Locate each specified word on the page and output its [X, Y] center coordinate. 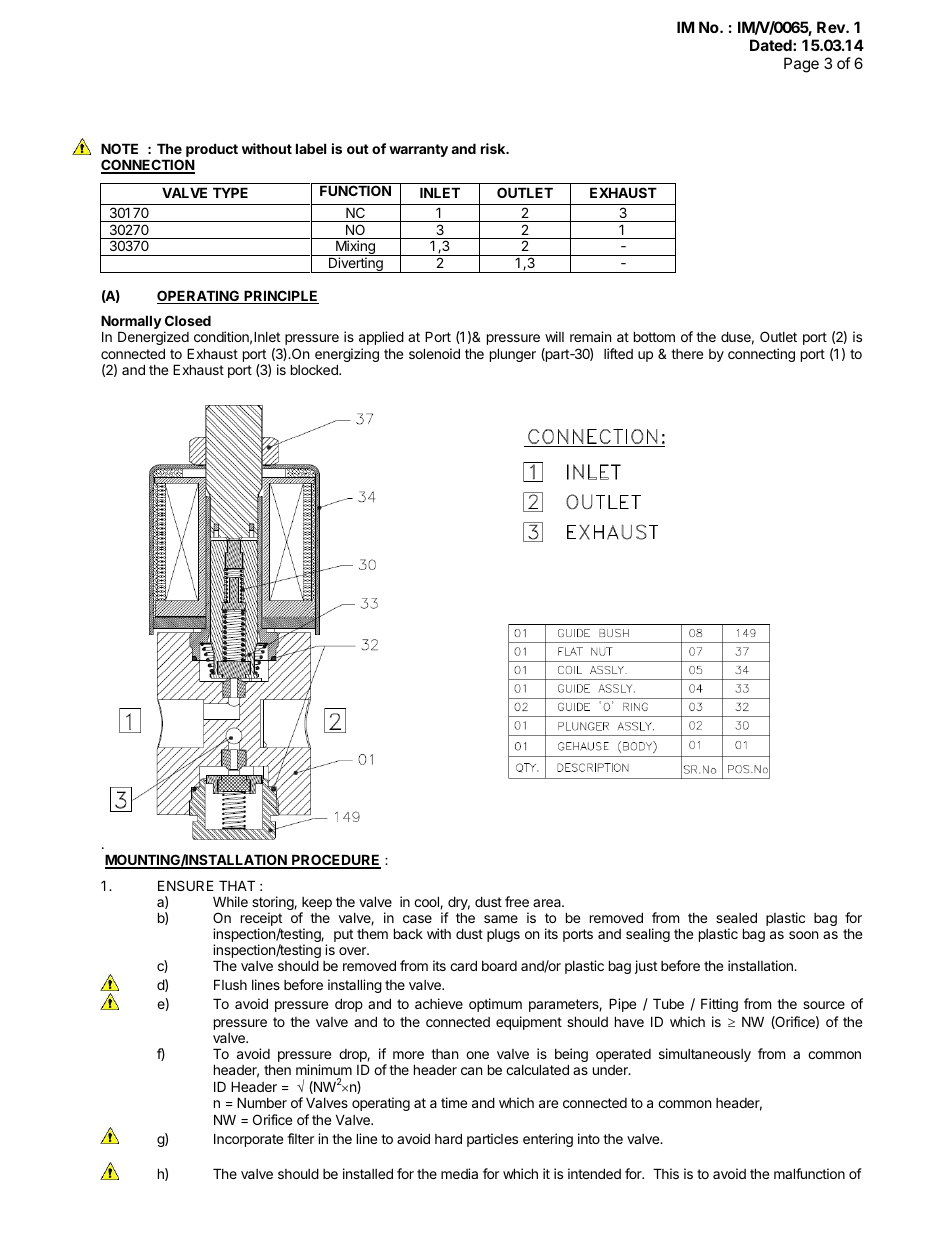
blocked [315, 369]
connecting [761, 355]
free [517, 901]
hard [448, 1138]
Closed [188, 320]
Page [801, 65]
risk [494, 148]
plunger [513, 355]
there [687, 354]
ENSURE [186, 885]
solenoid [434, 353]
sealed [736, 917]
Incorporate [248, 1140]
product [212, 151]
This [666, 1173]
